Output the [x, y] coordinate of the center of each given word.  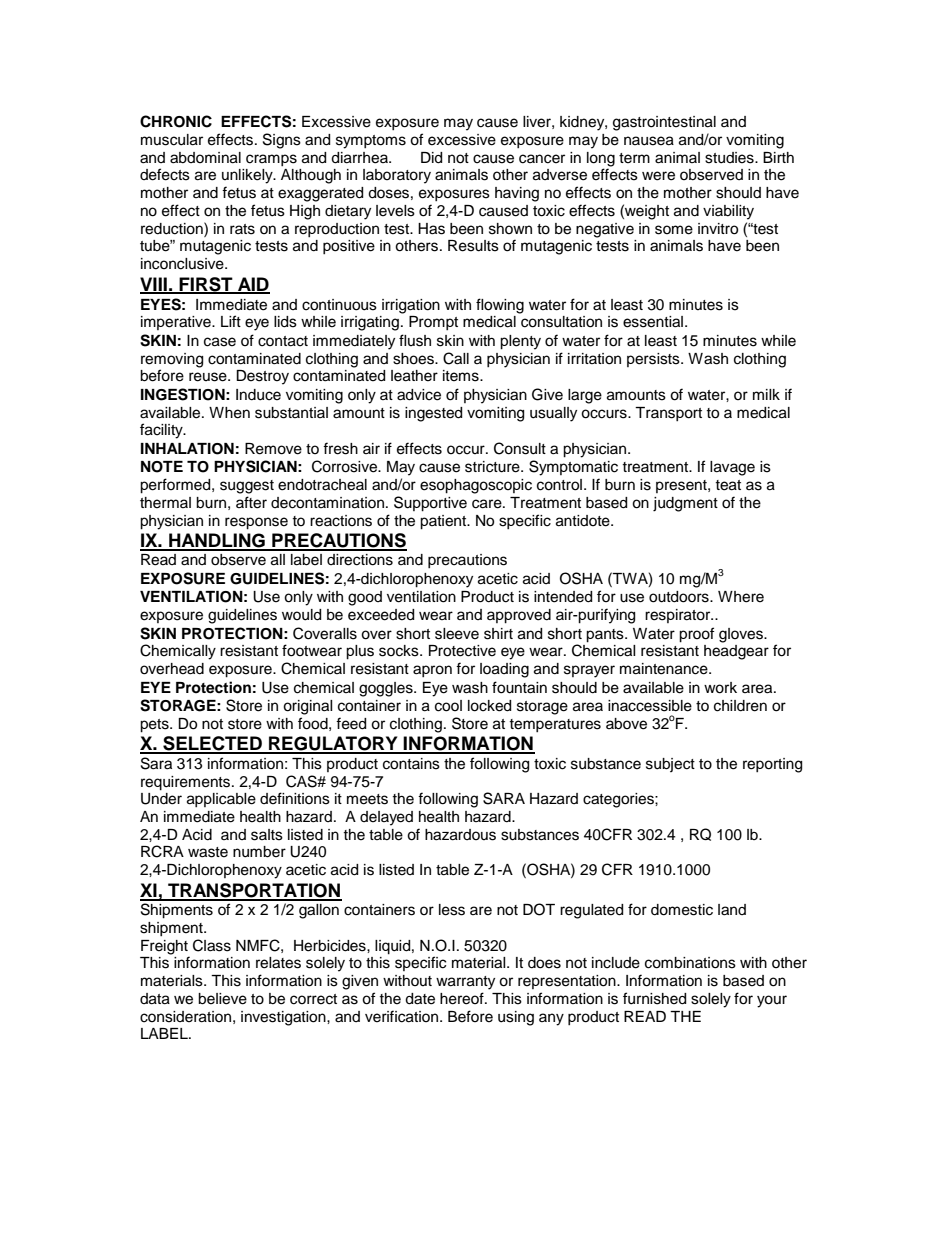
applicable [221, 800]
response [256, 523]
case [220, 342]
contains [411, 764]
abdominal [205, 158]
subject [670, 765]
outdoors [680, 597]
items [462, 376]
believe [222, 999]
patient [444, 522]
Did [431, 158]
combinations [690, 963]
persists [654, 360]
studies [730, 158]
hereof [463, 998]
